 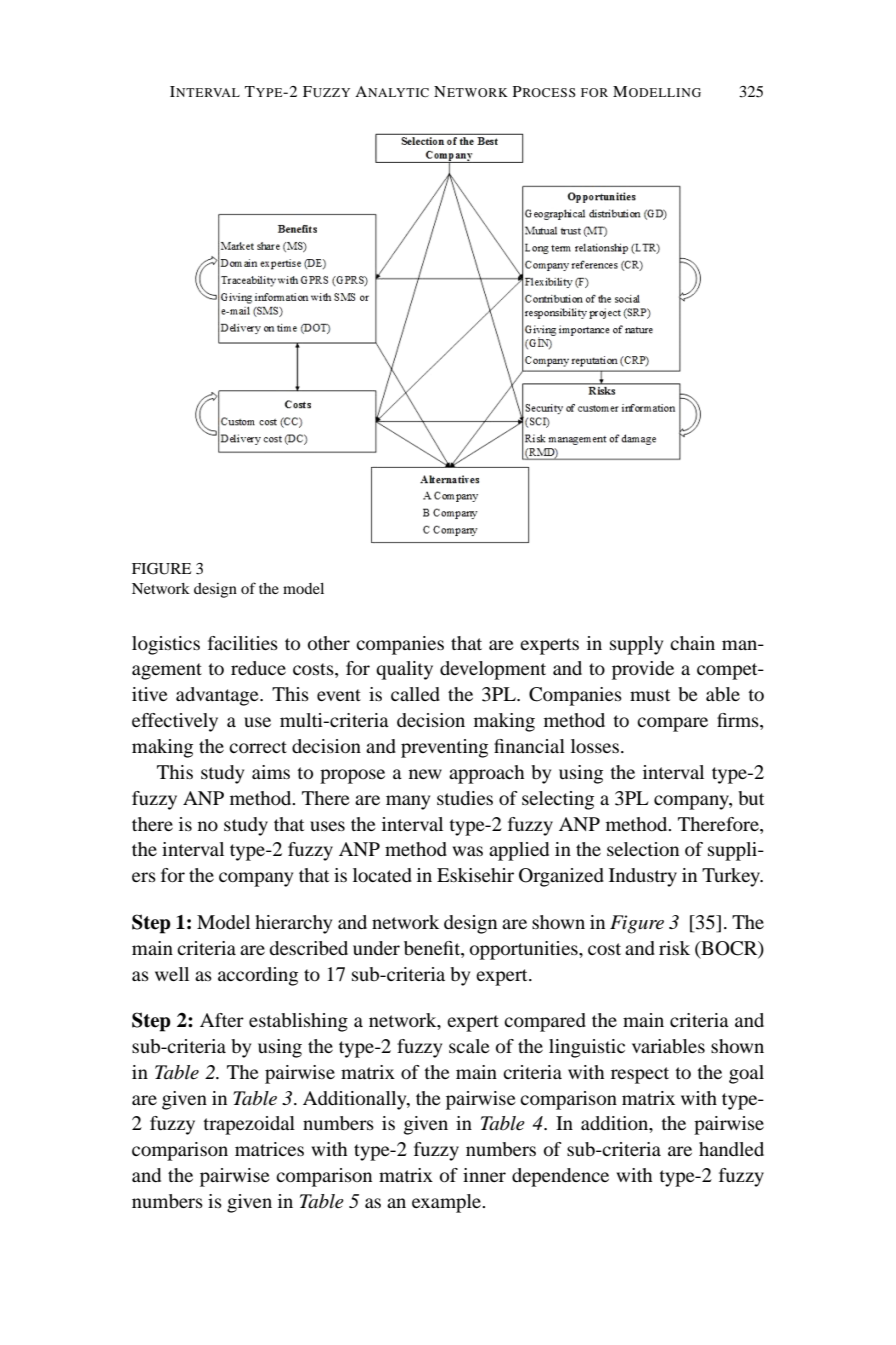 What do you see at coordinates (493, 670) in the screenshot?
I see `development` at bounding box center [493, 670].
